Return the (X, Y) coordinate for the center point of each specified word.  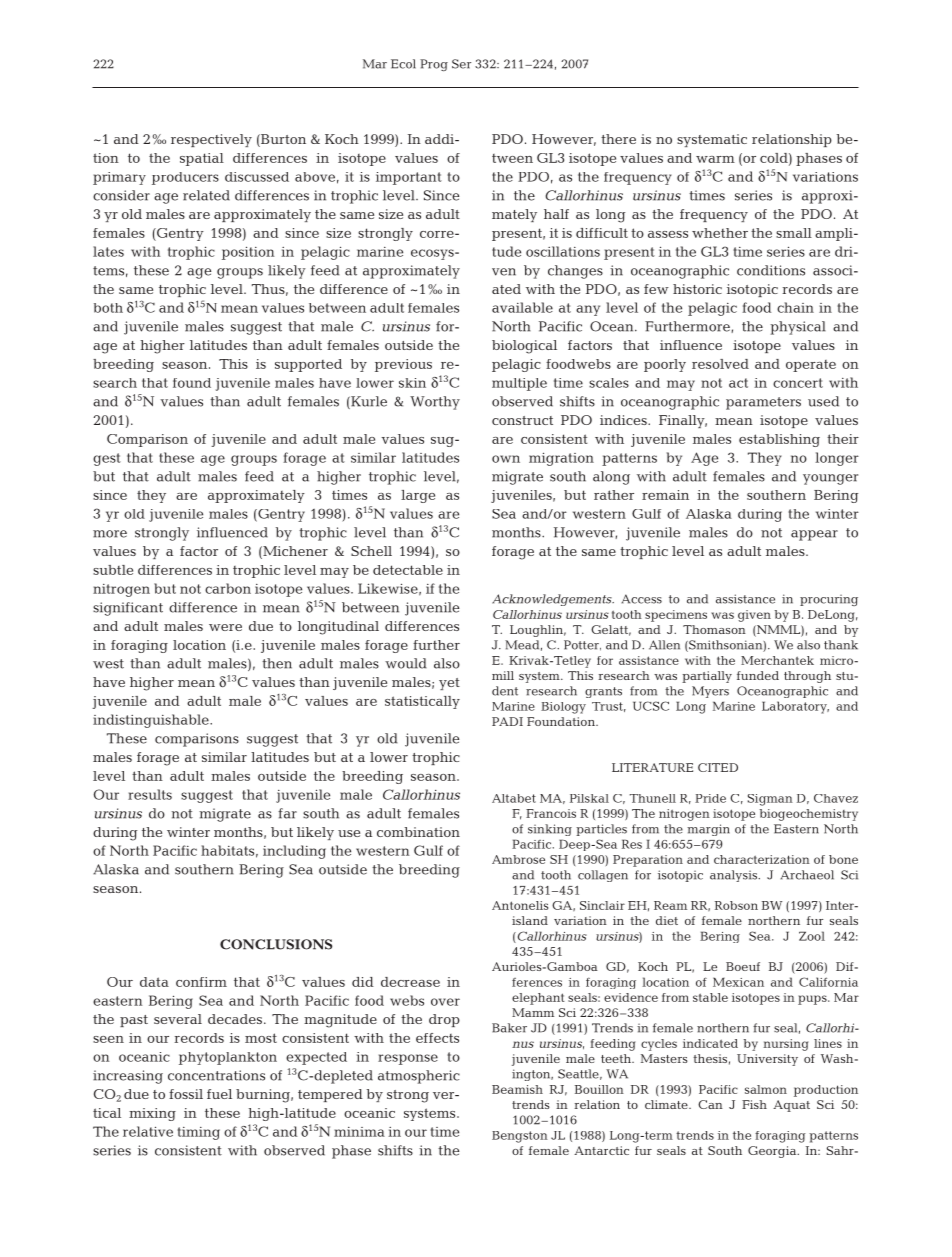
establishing (779, 440)
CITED (718, 767)
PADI (507, 721)
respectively (211, 140)
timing (198, 1133)
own (506, 459)
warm (715, 159)
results (150, 794)
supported (308, 365)
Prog (434, 65)
